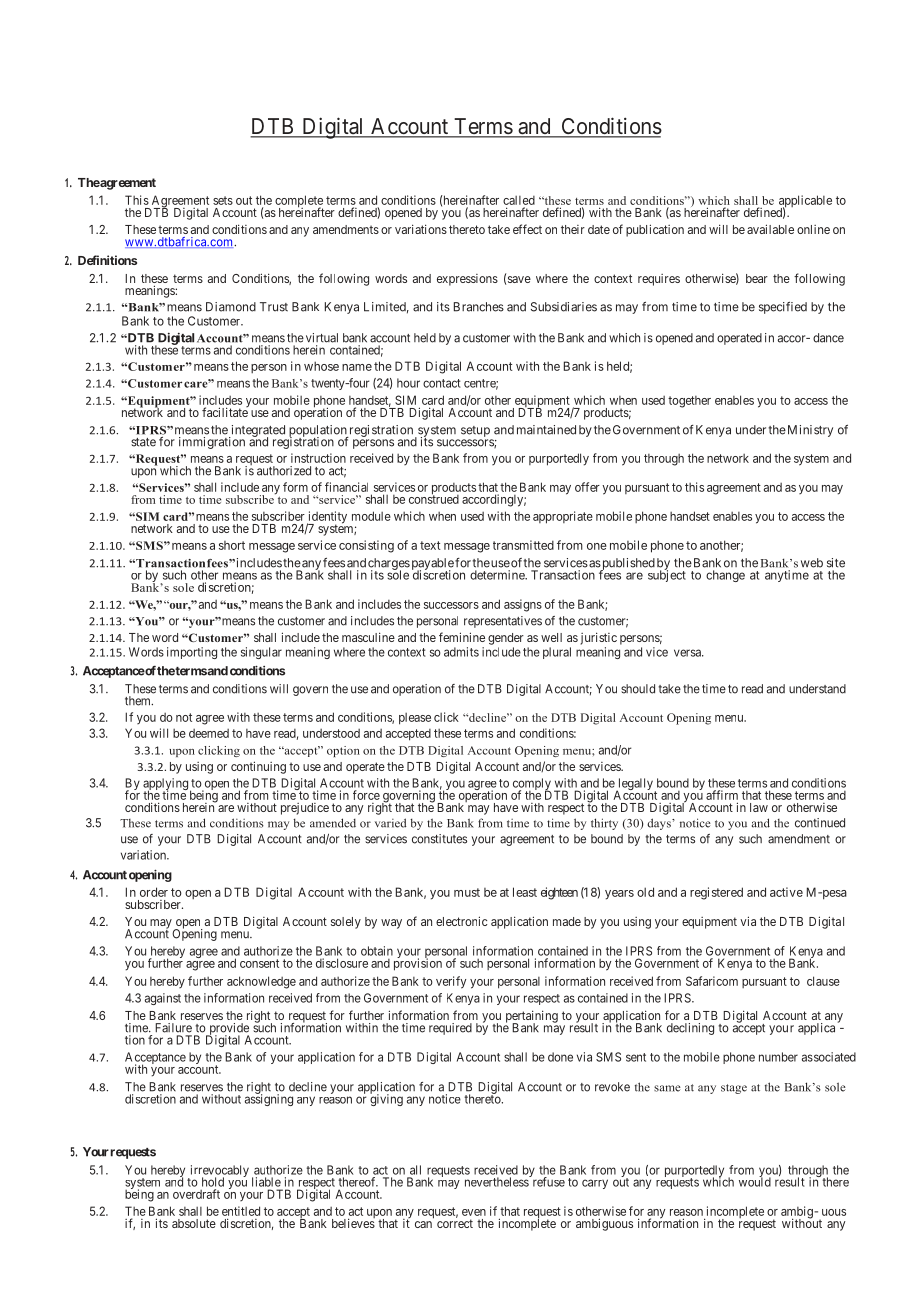  Describe the element at coordinates (755, 1181) in the image. I see `would` at that location.
